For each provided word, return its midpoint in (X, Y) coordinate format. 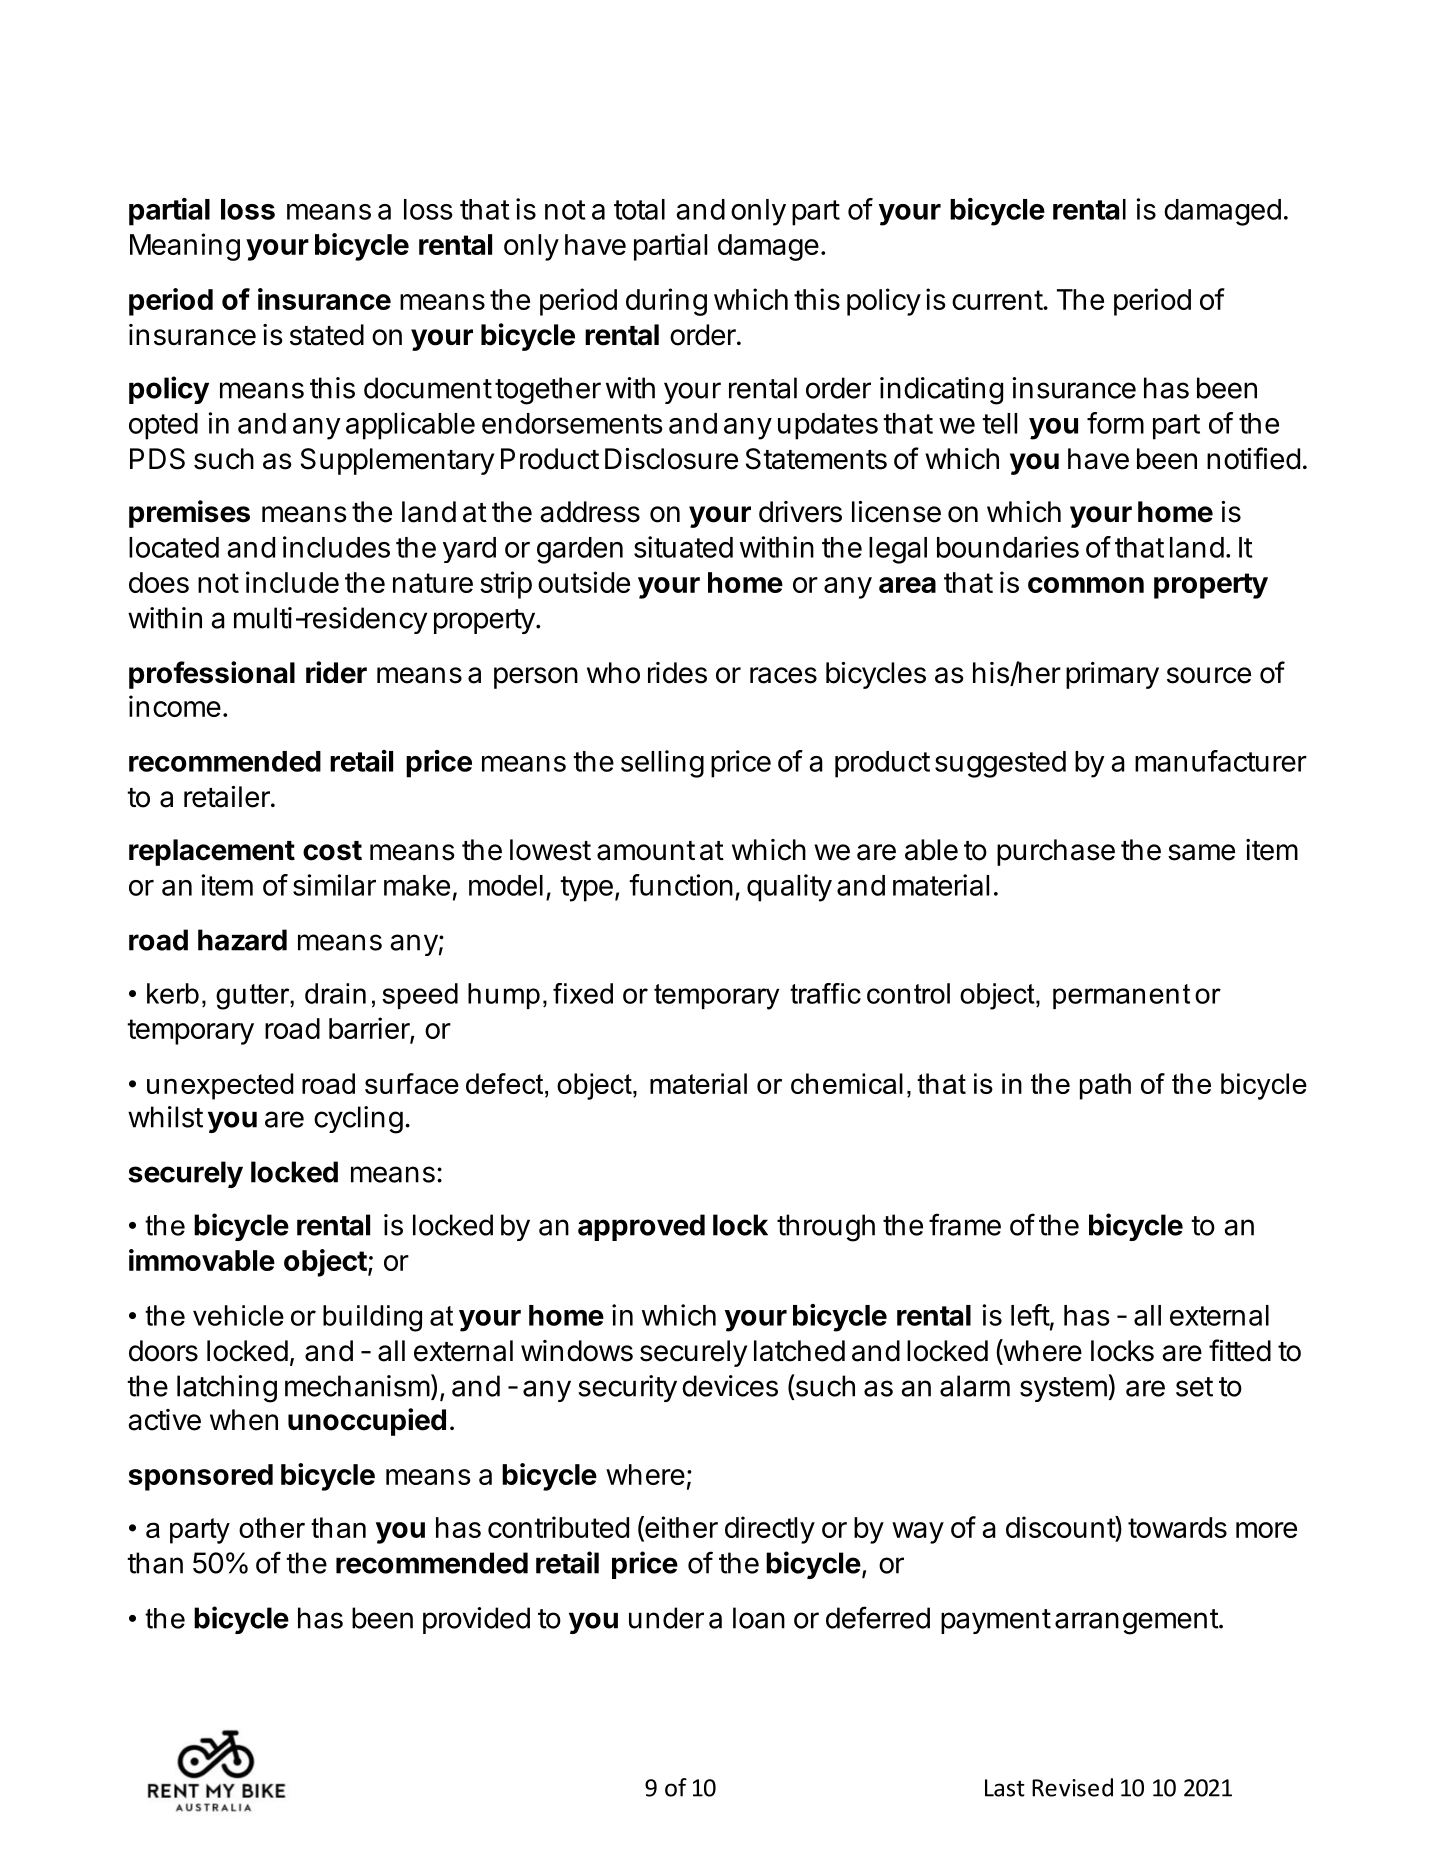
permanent (1121, 996)
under (666, 1618)
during (666, 302)
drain (335, 993)
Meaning (185, 247)
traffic (825, 993)
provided (476, 1620)
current (998, 300)
